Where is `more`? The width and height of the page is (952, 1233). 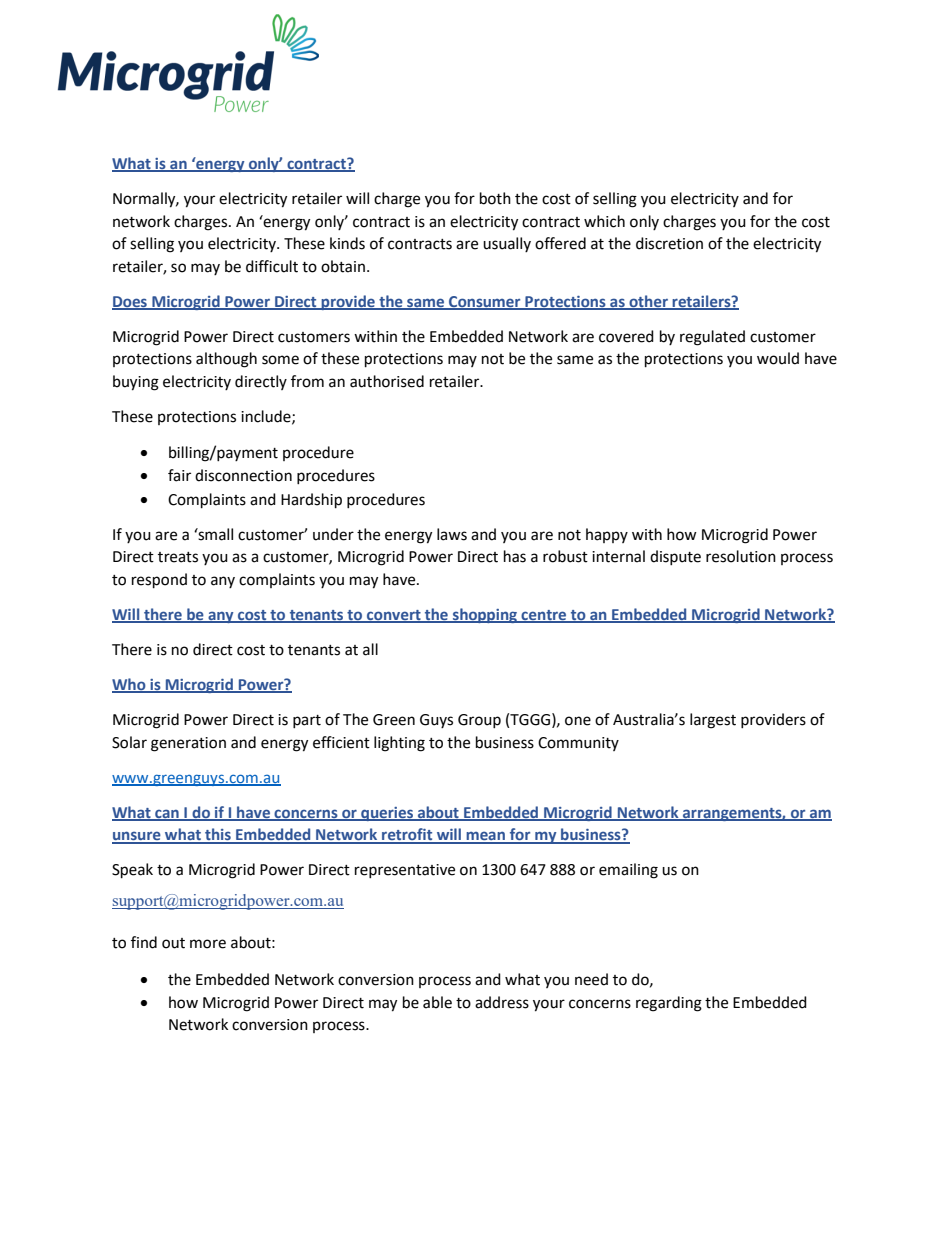
more is located at coordinates (208, 944).
